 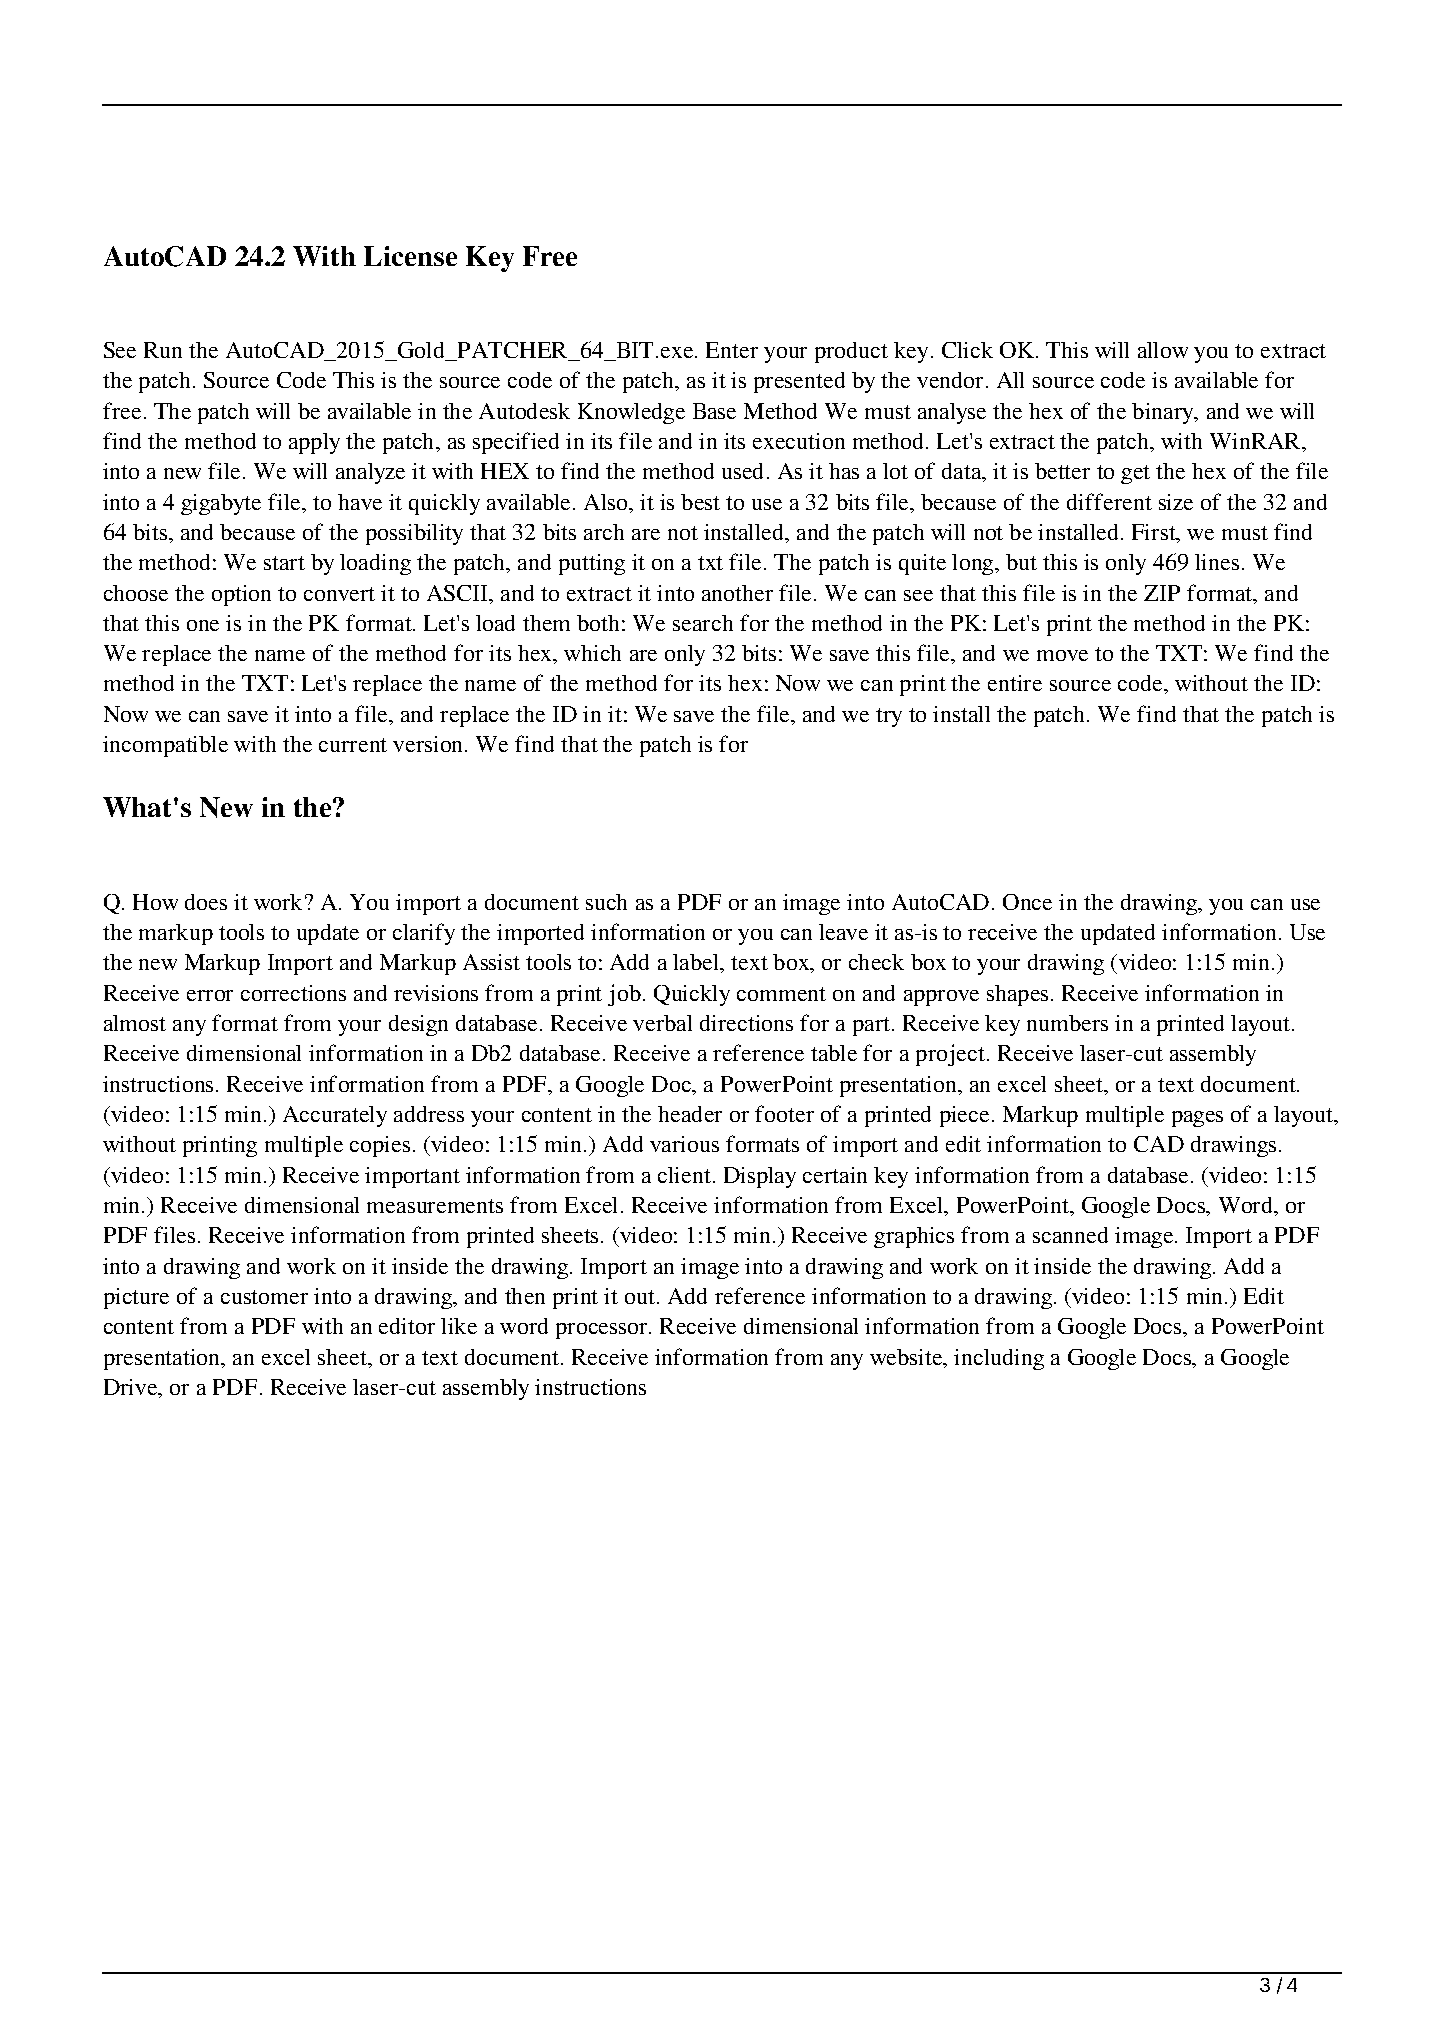 What do you see at coordinates (606, 902) in the page?
I see `such` at bounding box center [606, 902].
